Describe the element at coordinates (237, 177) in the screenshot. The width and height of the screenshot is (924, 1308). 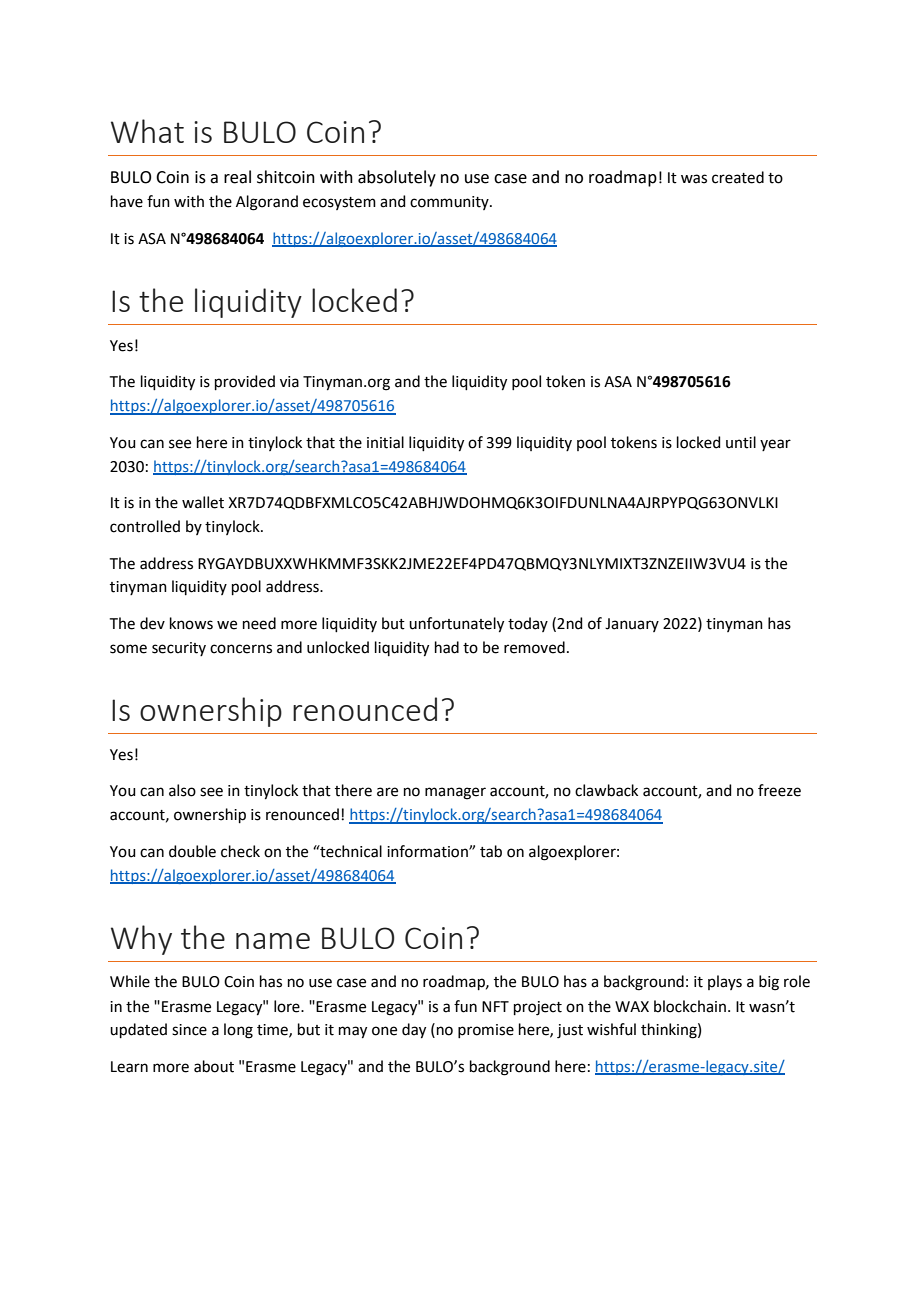
I see `real` at that location.
